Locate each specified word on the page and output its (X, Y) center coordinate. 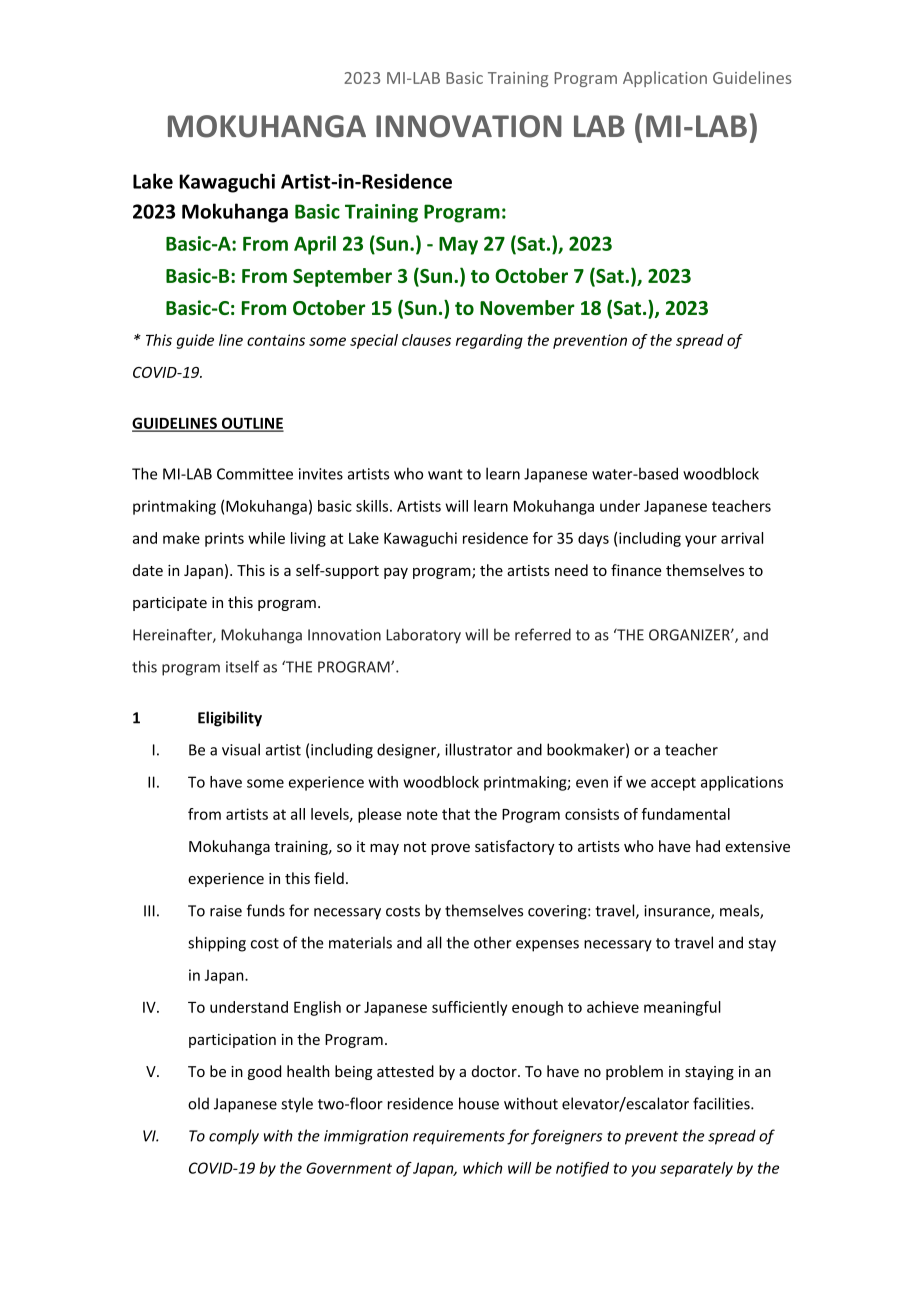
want (445, 474)
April (315, 245)
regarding (489, 341)
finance (636, 570)
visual (241, 749)
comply (234, 1137)
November (527, 307)
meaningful (682, 1008)
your (701, 541)
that (456, 814)
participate (170, 604)
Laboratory (423, 636)
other (493, 942)
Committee (255, 474)
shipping (217, 944)
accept (673, 784)
